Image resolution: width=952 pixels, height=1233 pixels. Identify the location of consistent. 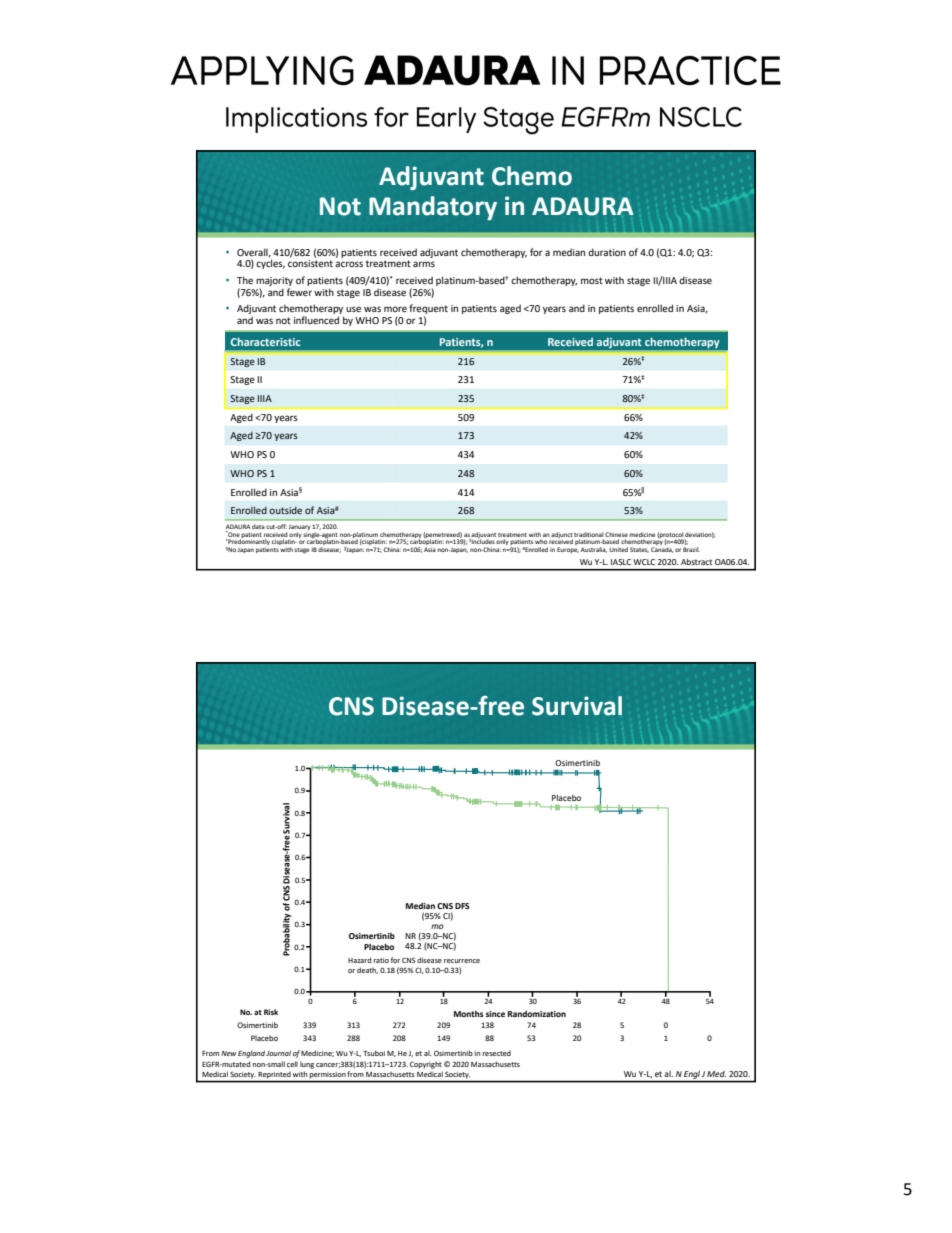
(310, 263).
